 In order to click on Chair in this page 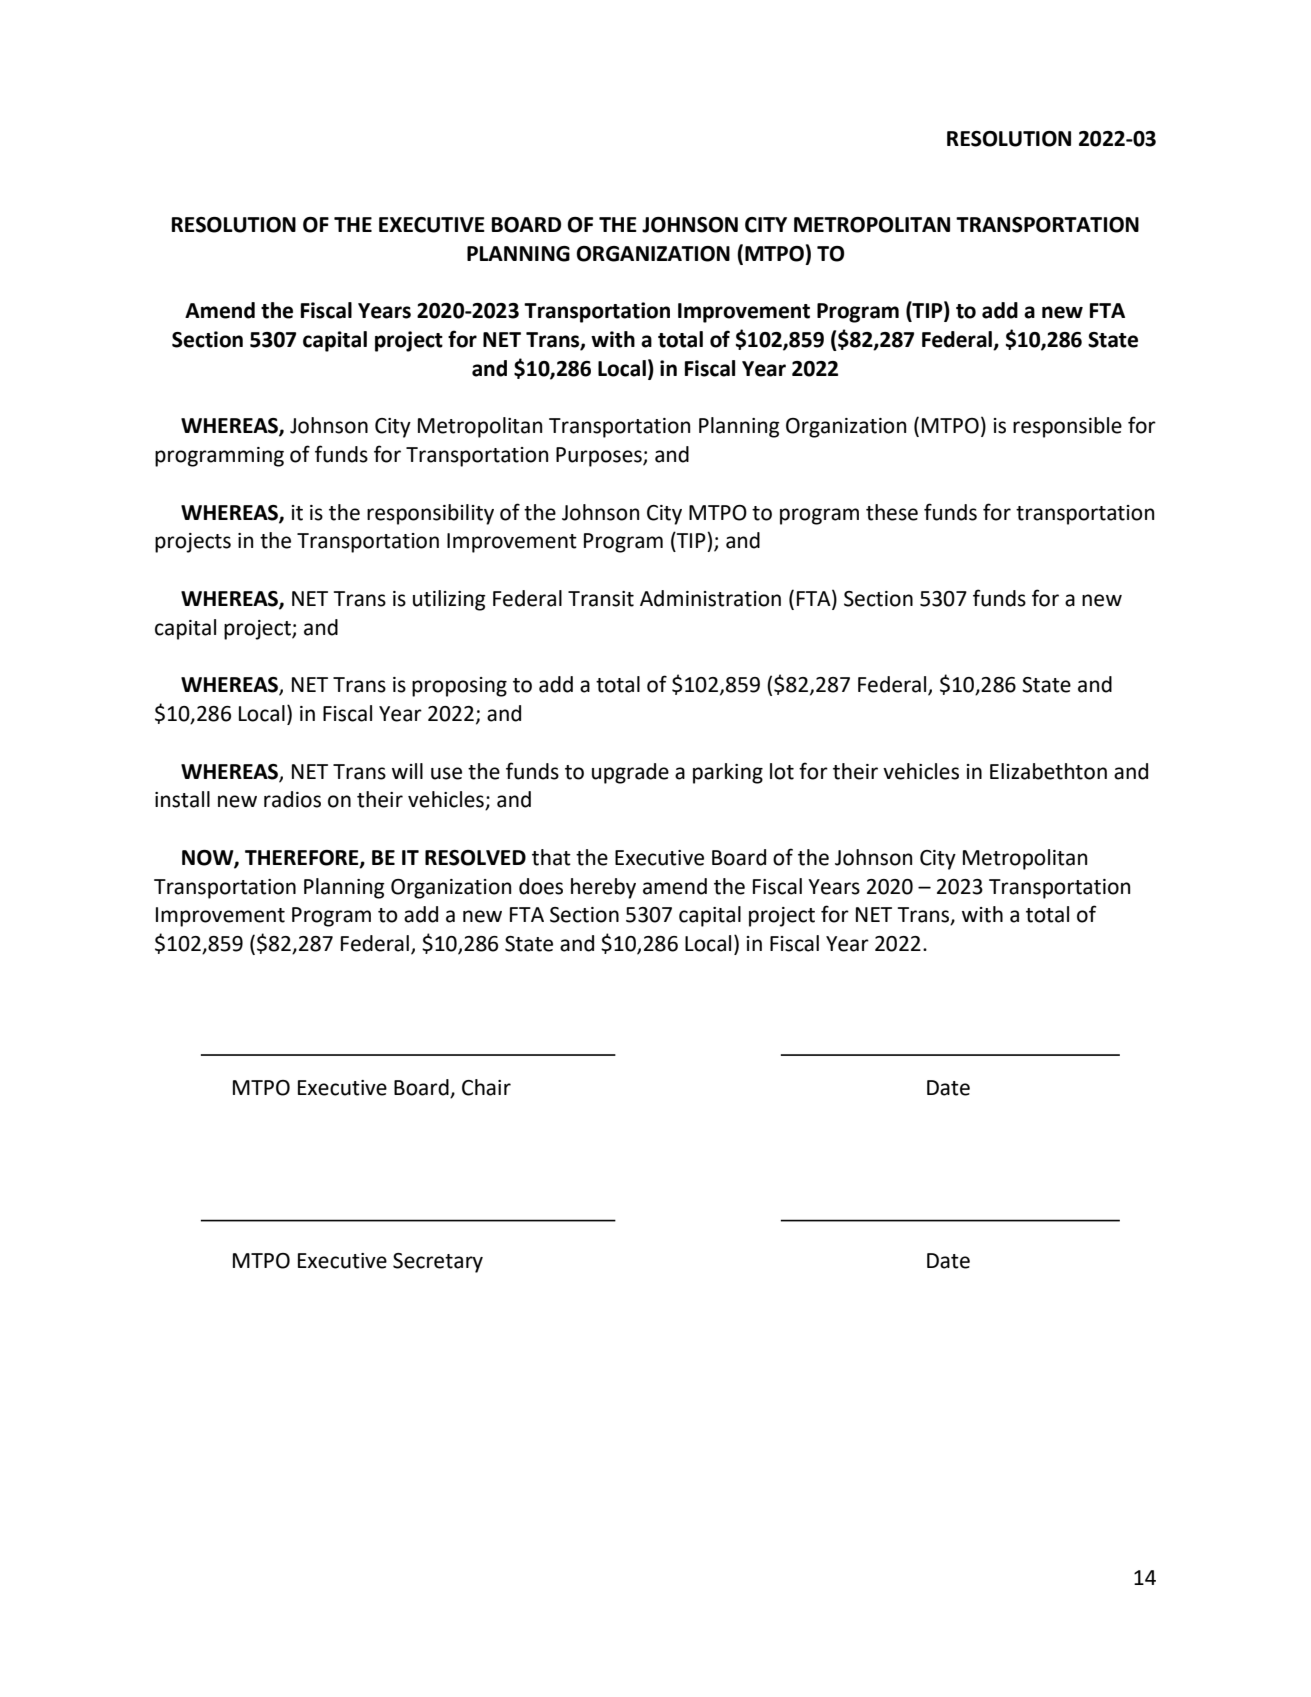, I will do `click(486, 1087)`.
